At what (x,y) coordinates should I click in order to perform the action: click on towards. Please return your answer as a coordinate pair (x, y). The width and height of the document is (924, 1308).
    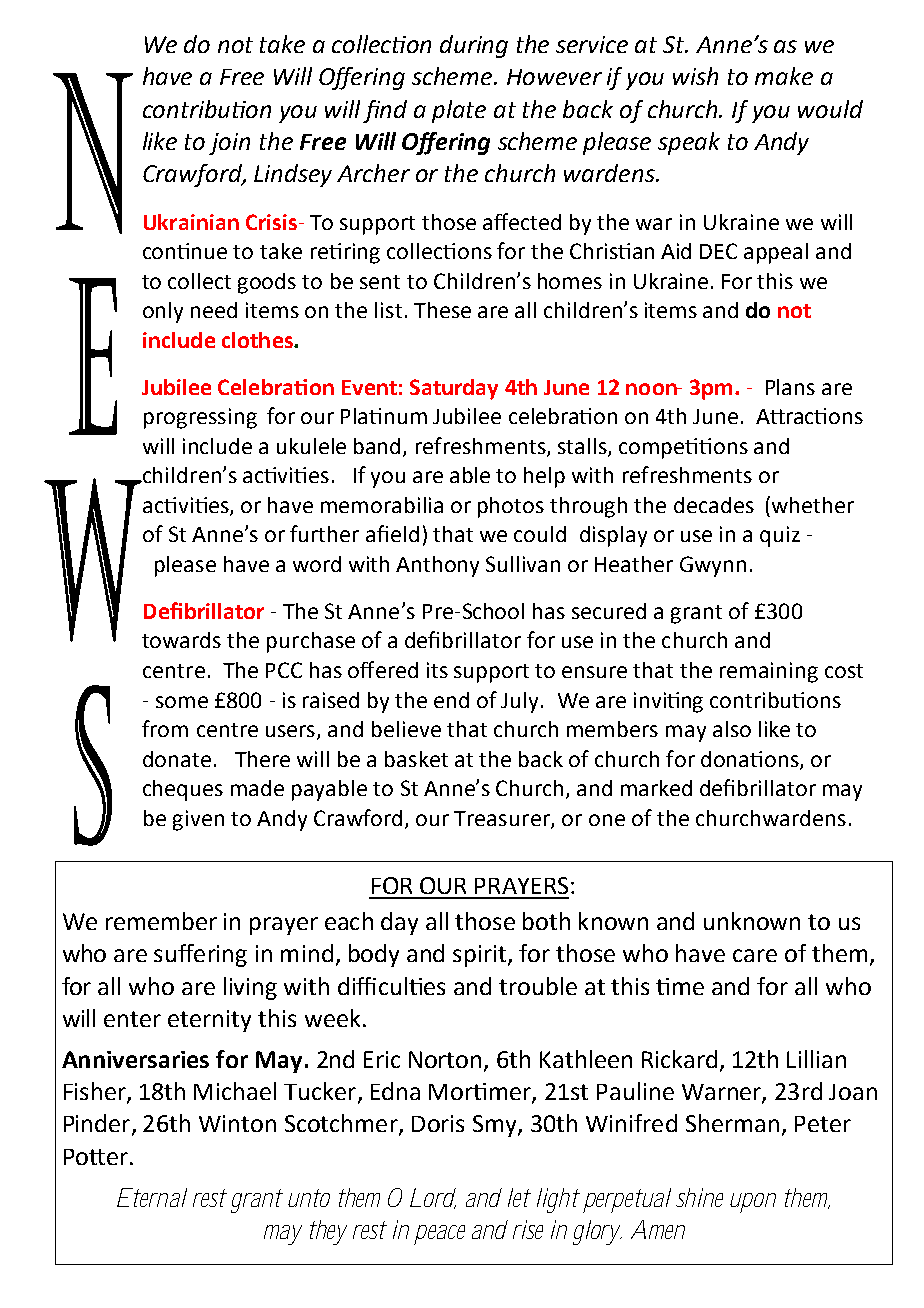
    Looking at the image, I should click on (181, 640).
